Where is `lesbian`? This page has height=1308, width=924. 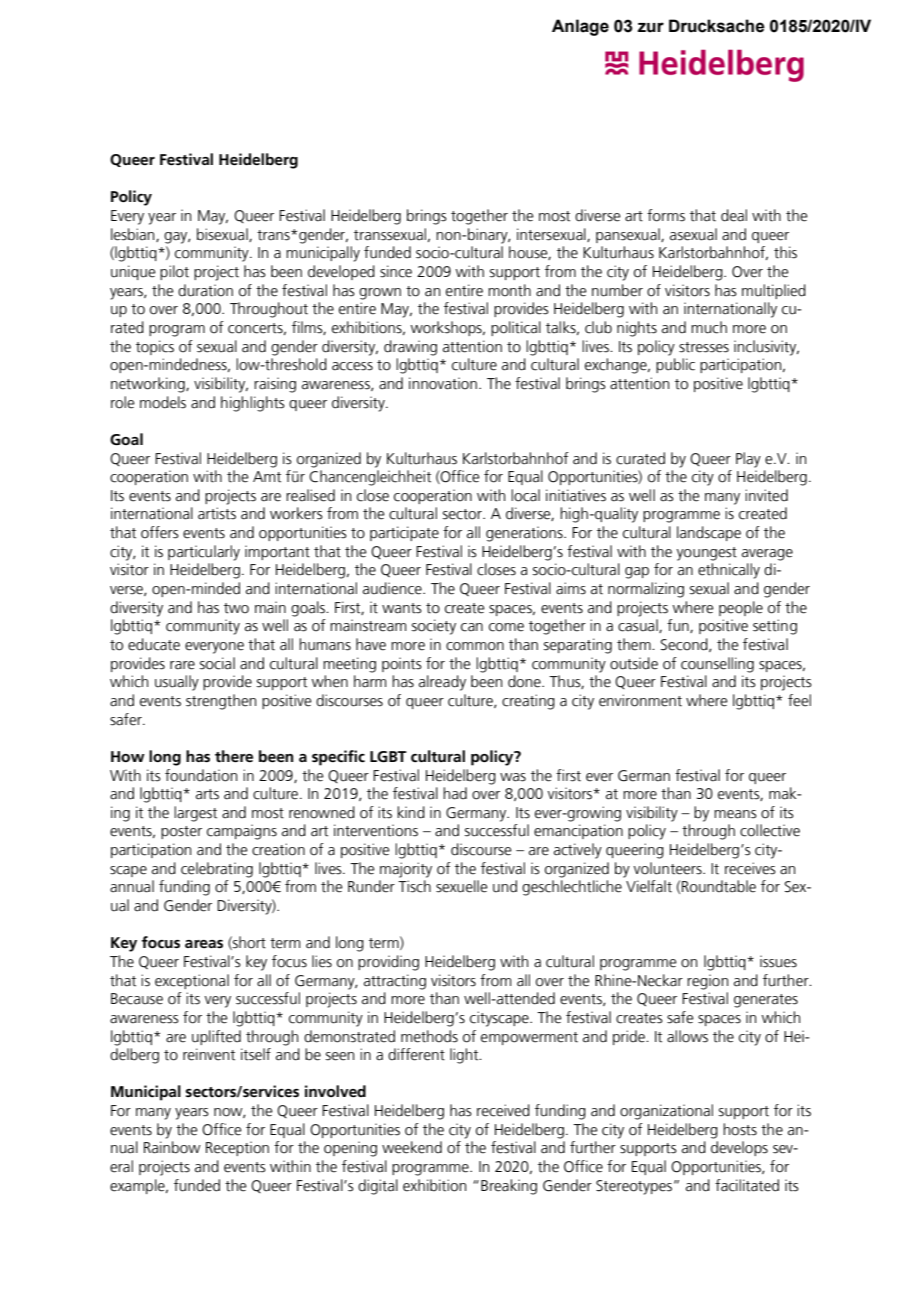 lesbian is located at coordinates (134, 235).
